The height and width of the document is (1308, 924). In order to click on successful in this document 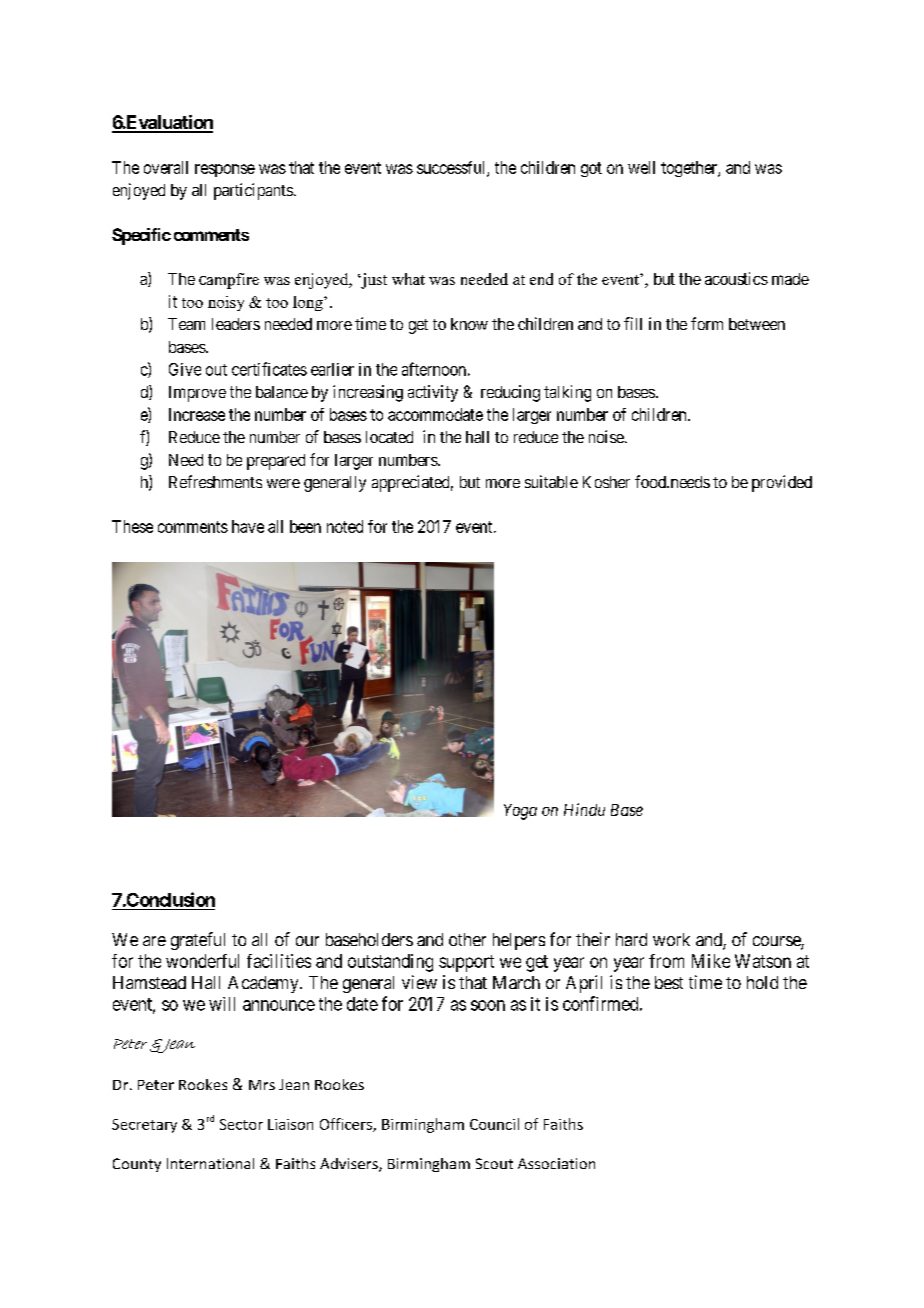, I will do `click(452, 168)`.
